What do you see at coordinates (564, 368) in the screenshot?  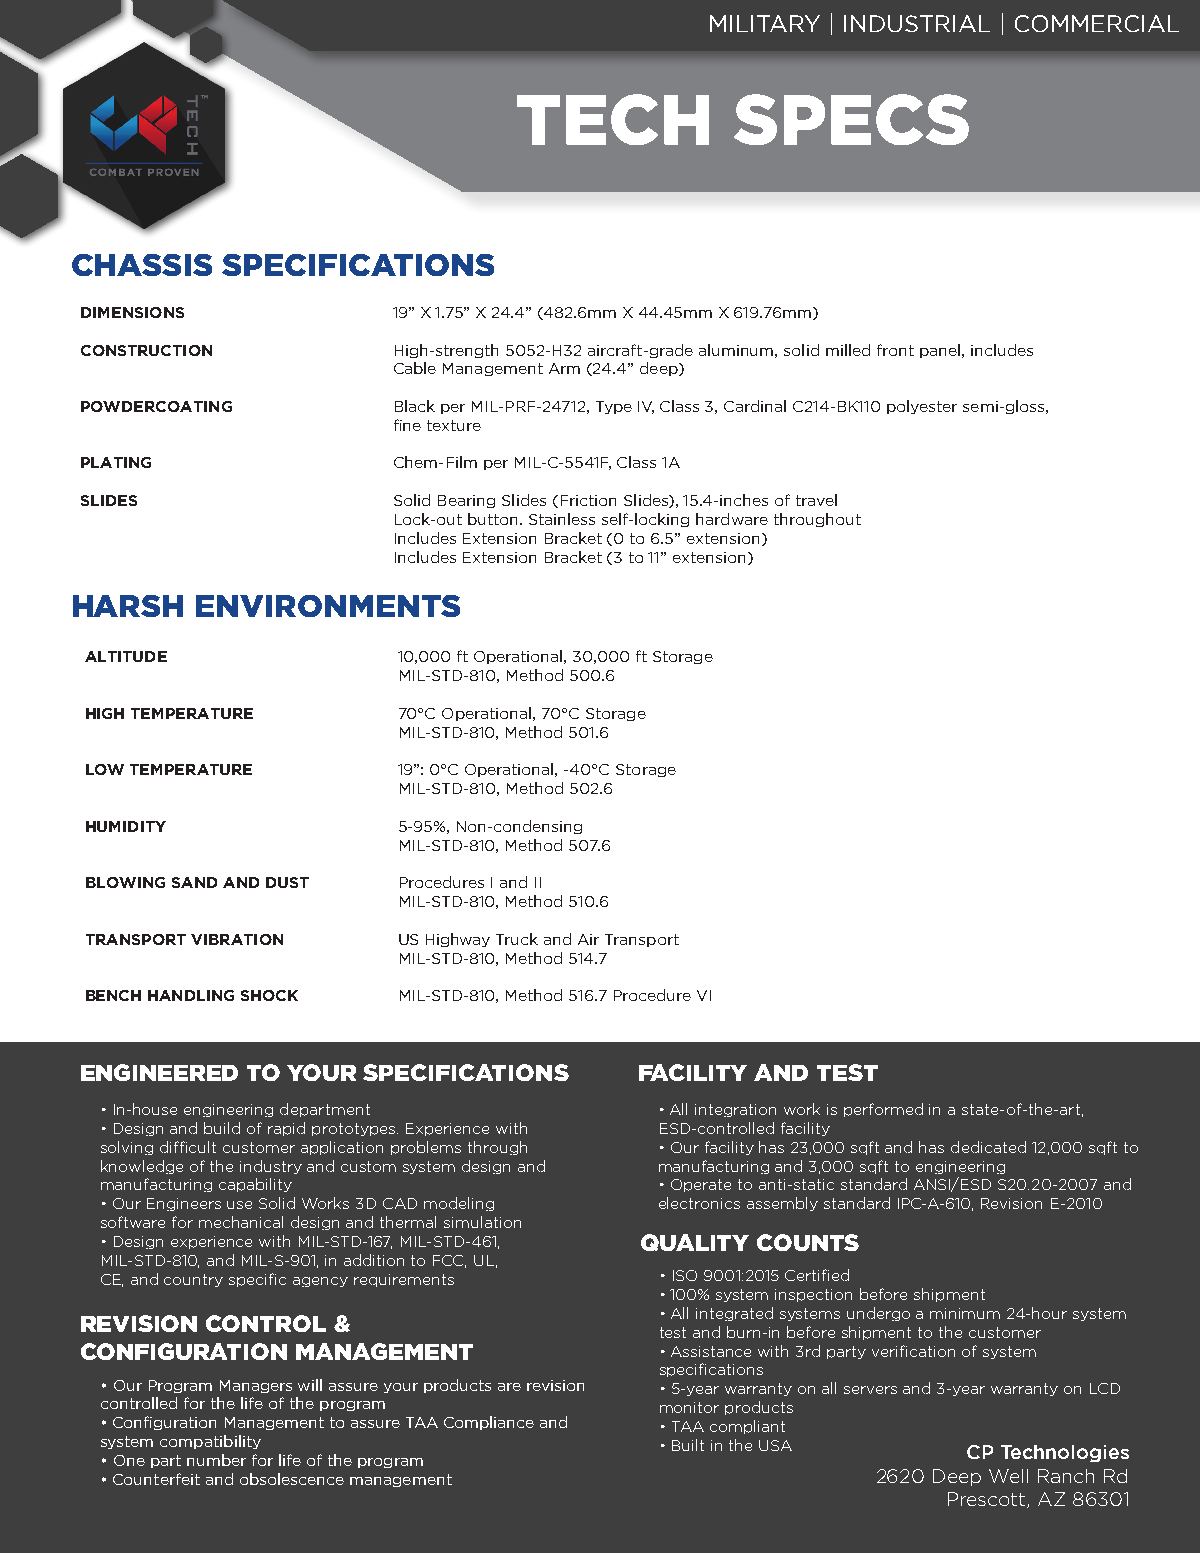 I see `Arm` at bounding box center [564, 368].
